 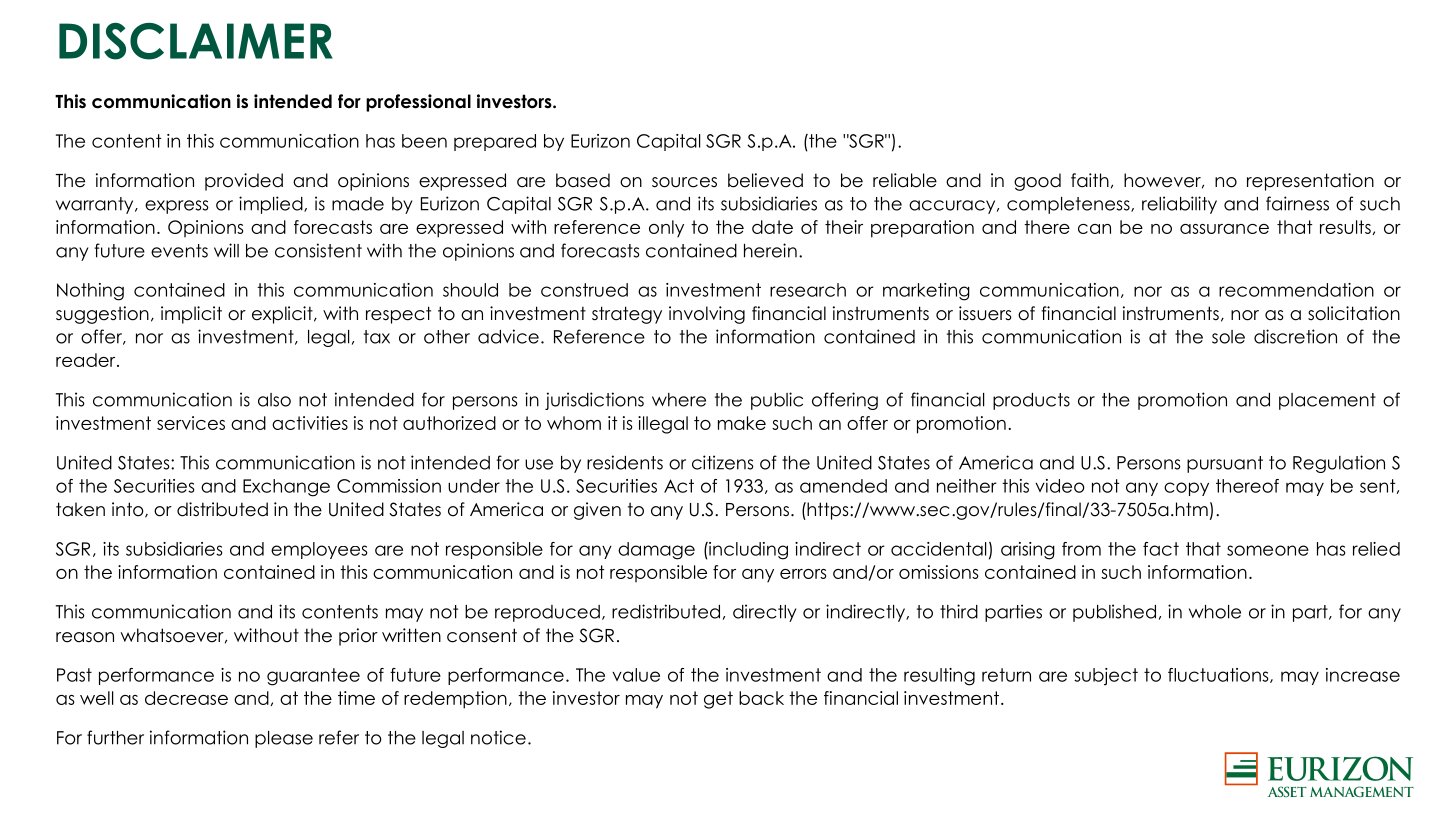 What do you see at coordinates (418, 103) in the page?
I see `professional` at bounding box center [418, 103].
